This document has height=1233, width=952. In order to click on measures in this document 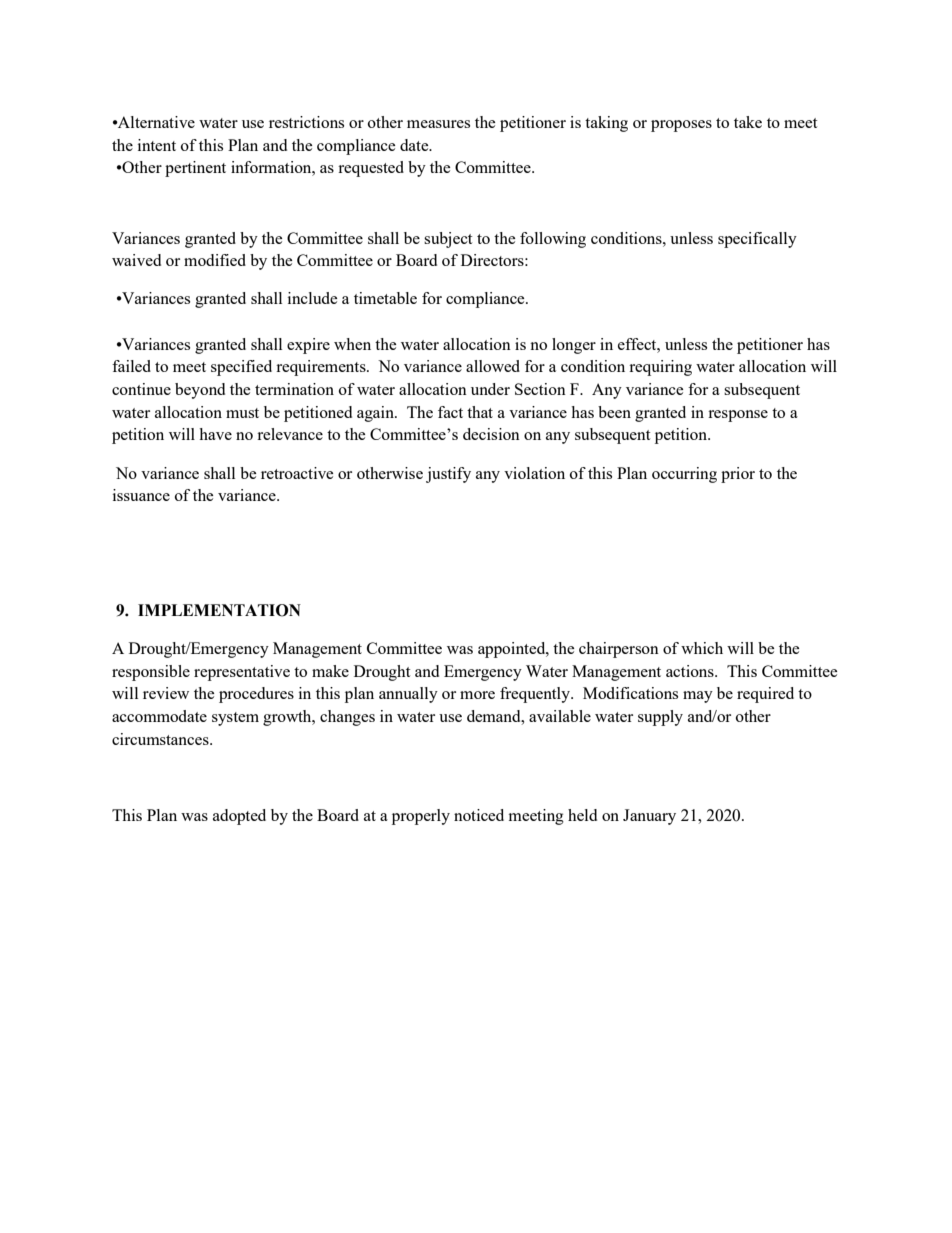, I will do `click(438, 124)`.
